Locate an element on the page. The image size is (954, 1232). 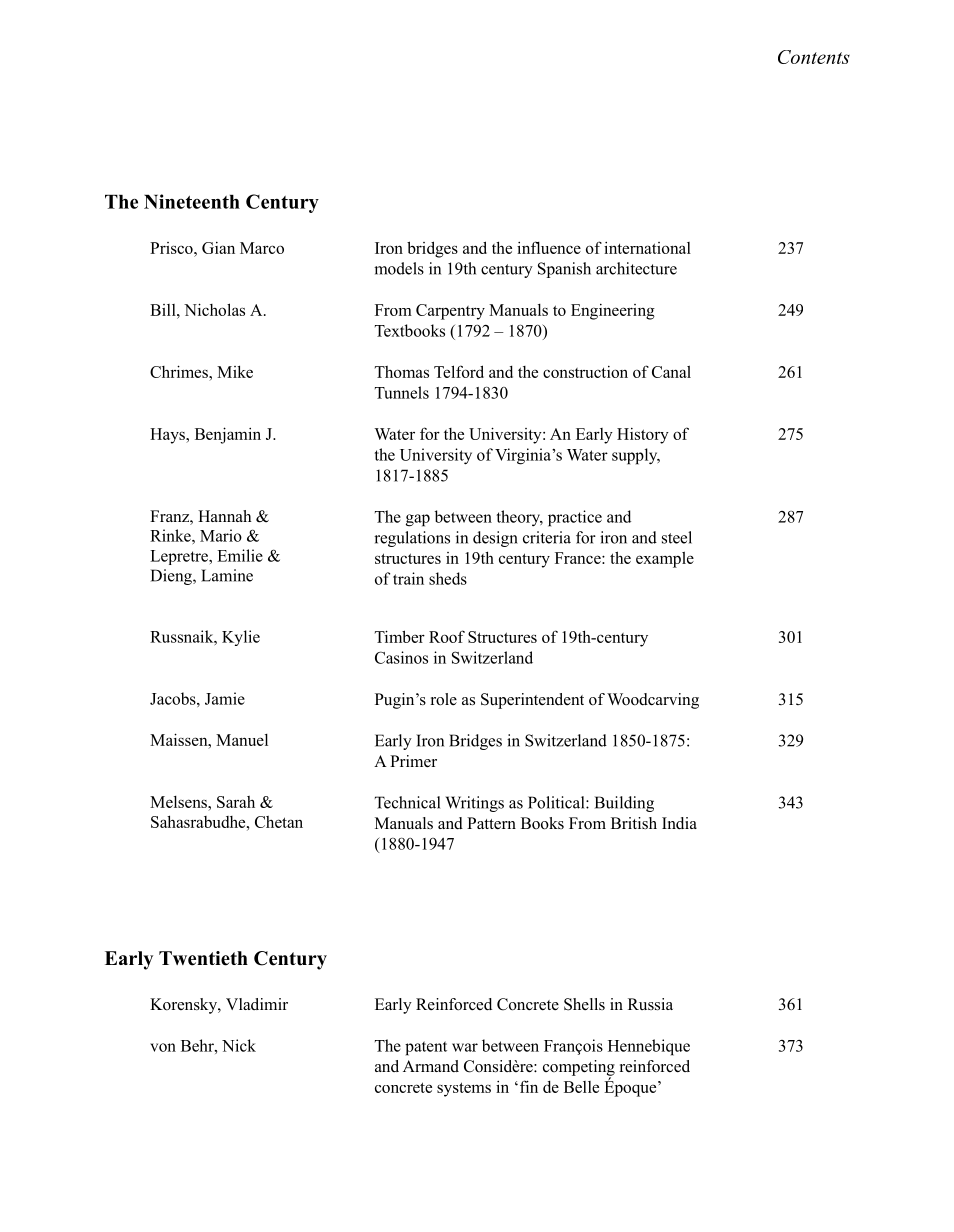
Benjamin is located at coordinates (228, 435).
